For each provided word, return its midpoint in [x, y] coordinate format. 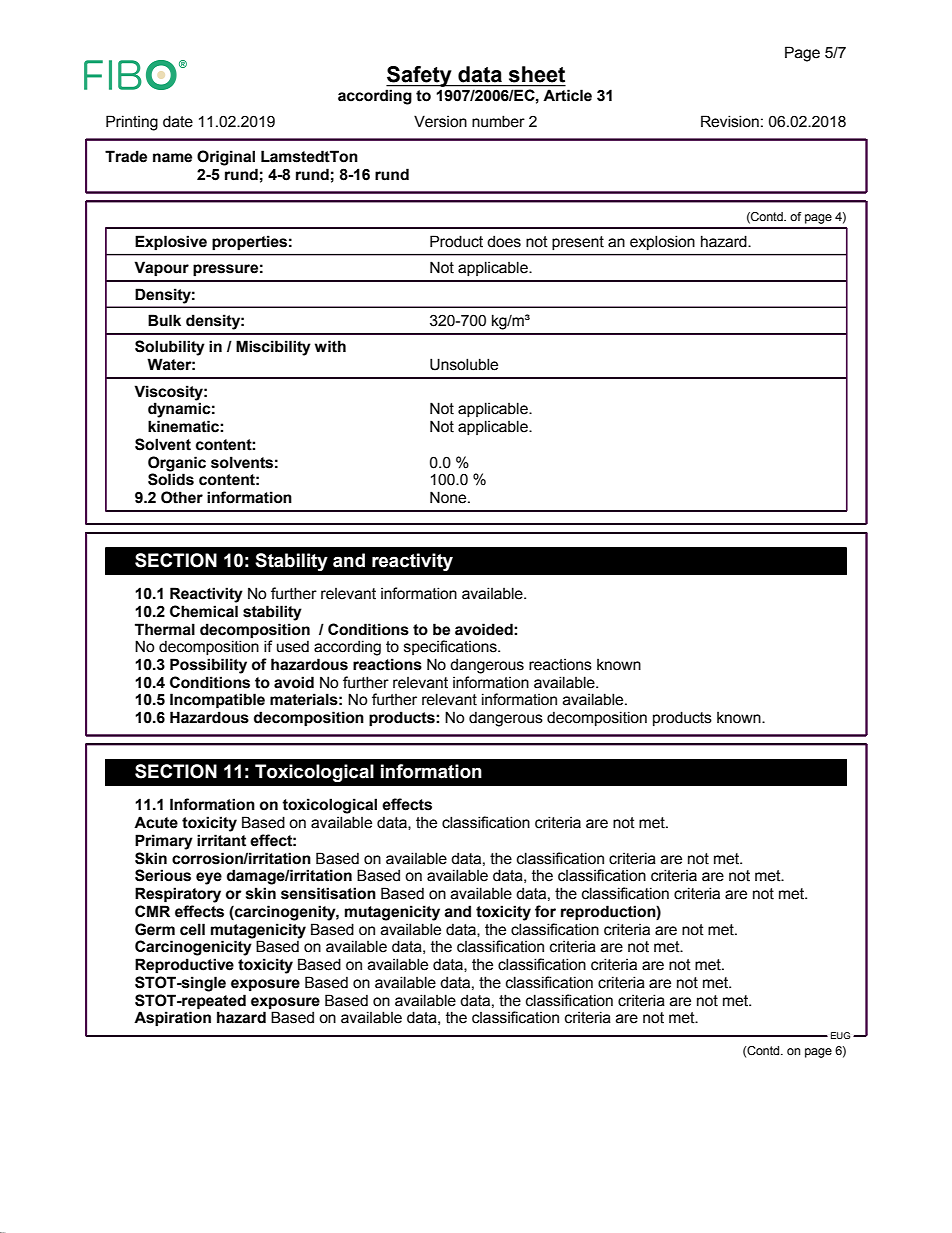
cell [192, 929]
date [178, 121]
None [449, 497]
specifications [451, 647]
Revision [730, 121]
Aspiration [172, 1019]
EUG [840, 1035]
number [498, 121]
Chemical [204, 611]
